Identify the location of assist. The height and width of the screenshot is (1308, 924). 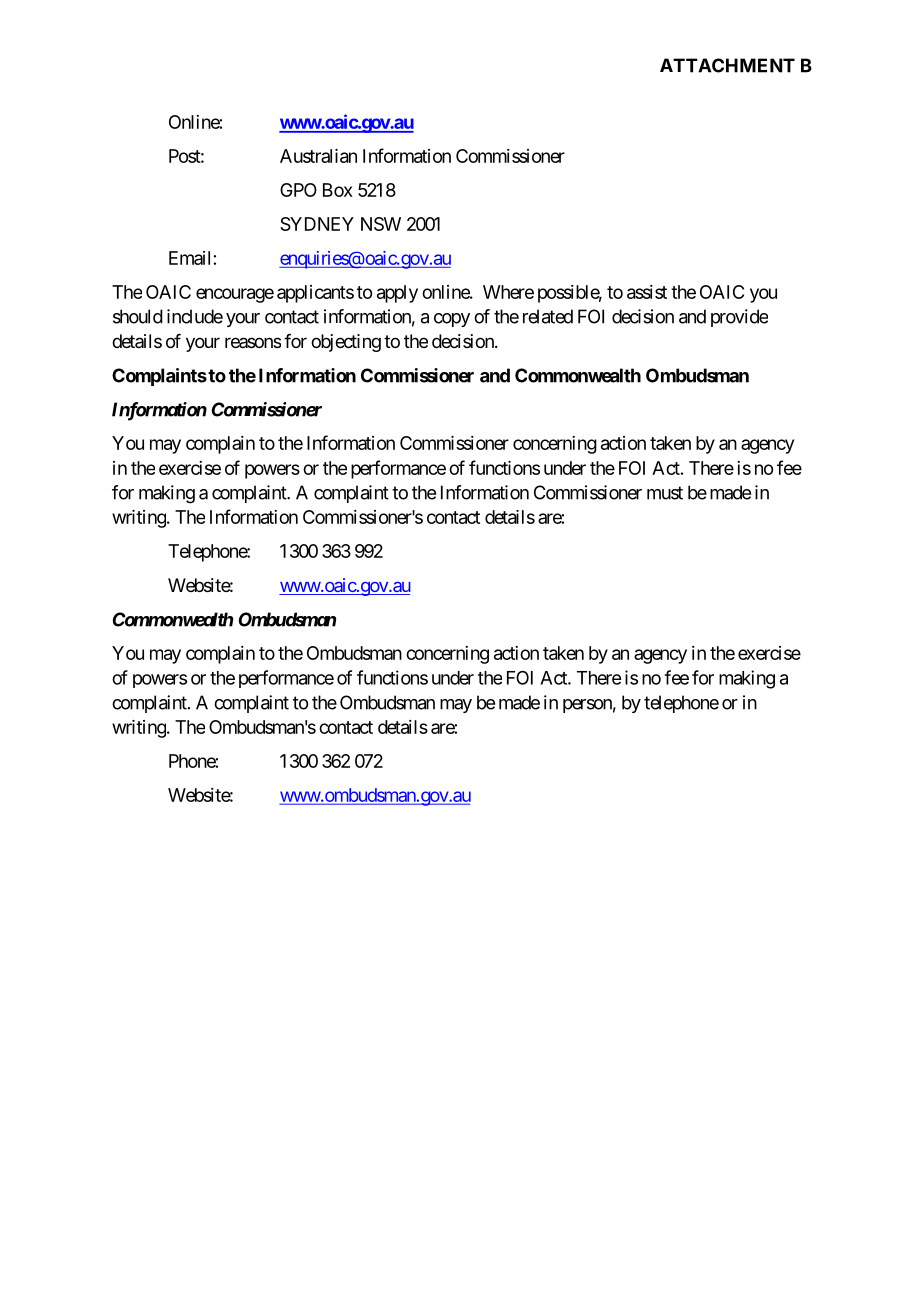
(647, 292).
